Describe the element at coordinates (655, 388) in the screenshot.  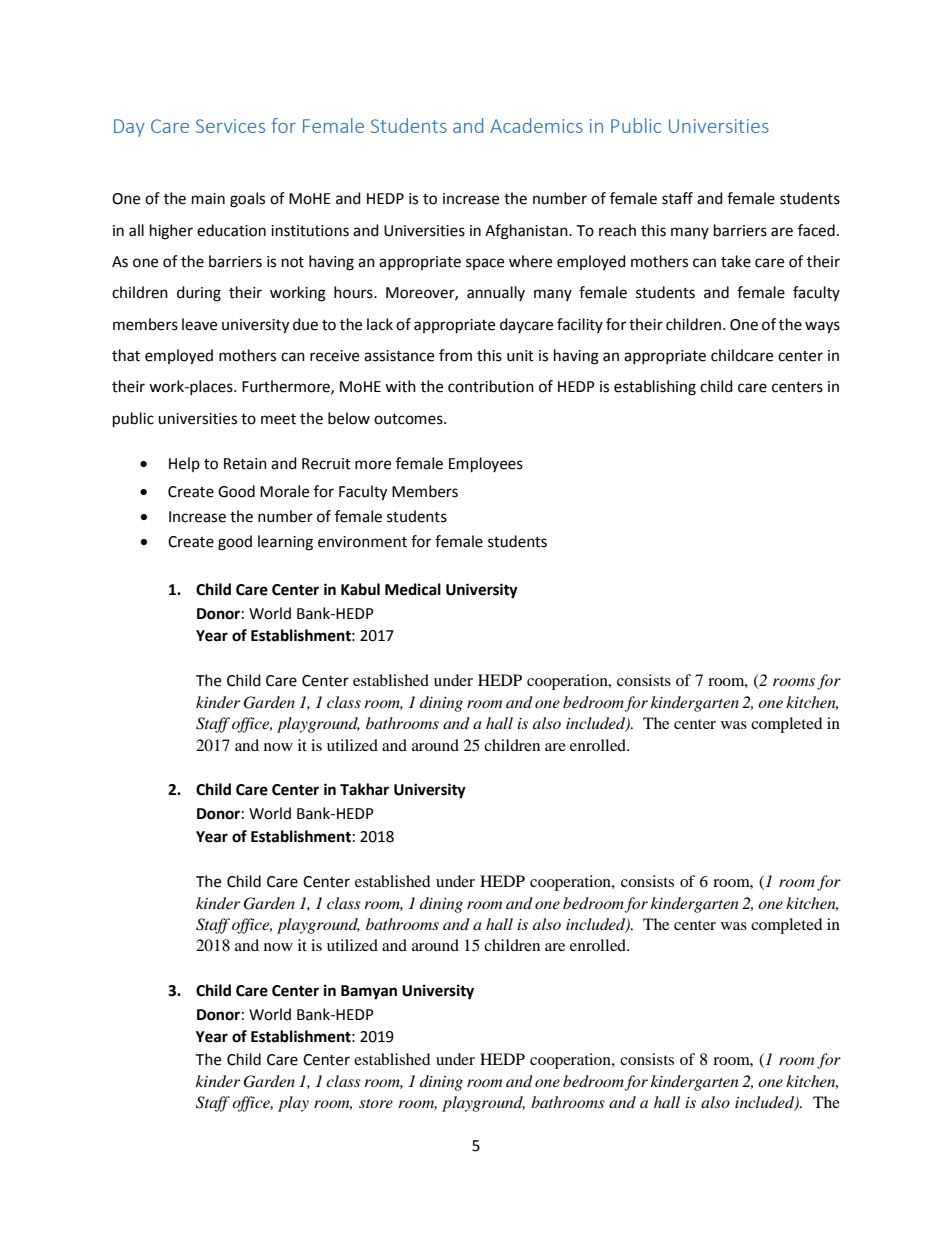
I see `establishing` at that location.
